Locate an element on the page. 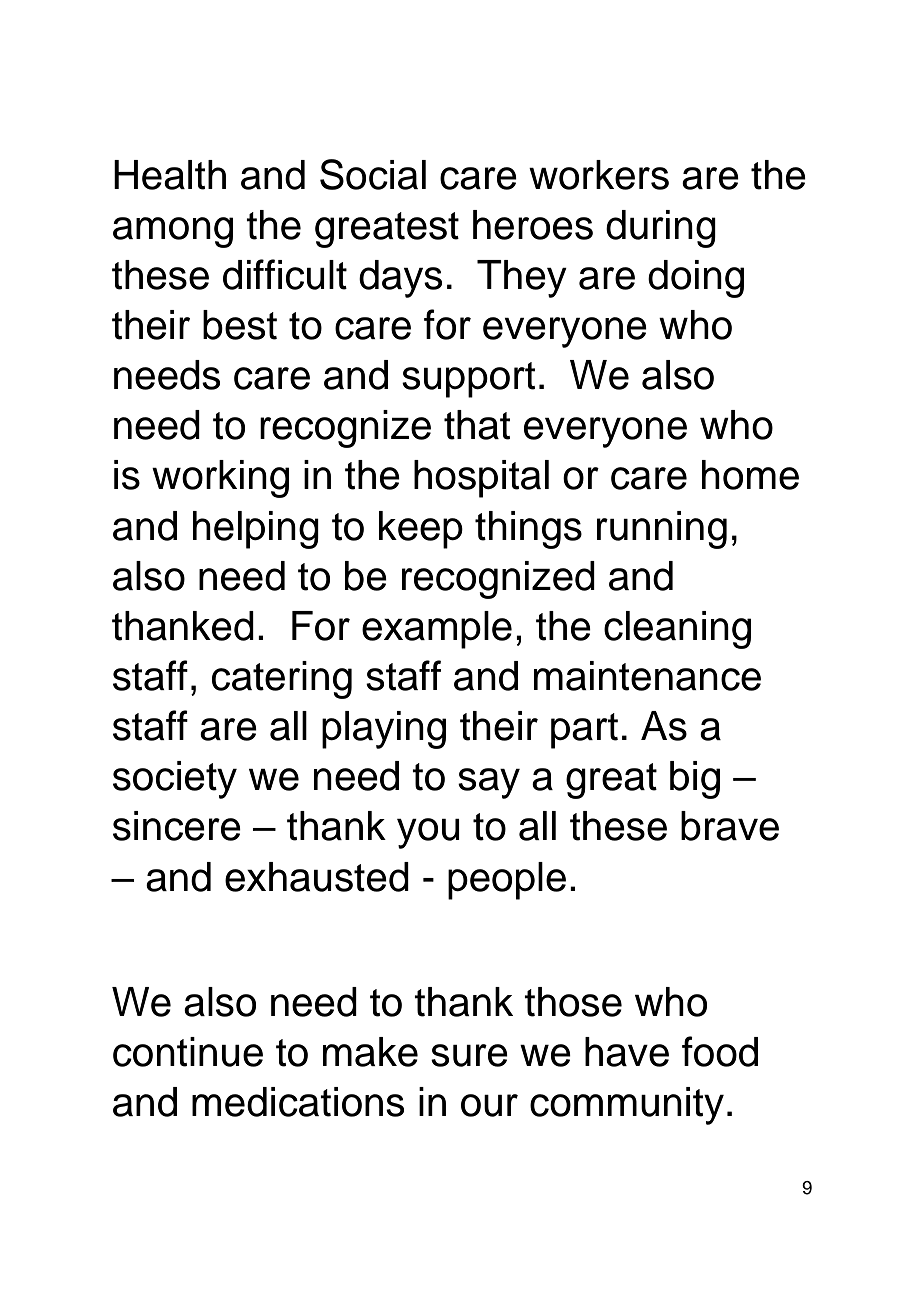 The image size is (924, 1308). cleaning is located at coordinates (677, 630).
